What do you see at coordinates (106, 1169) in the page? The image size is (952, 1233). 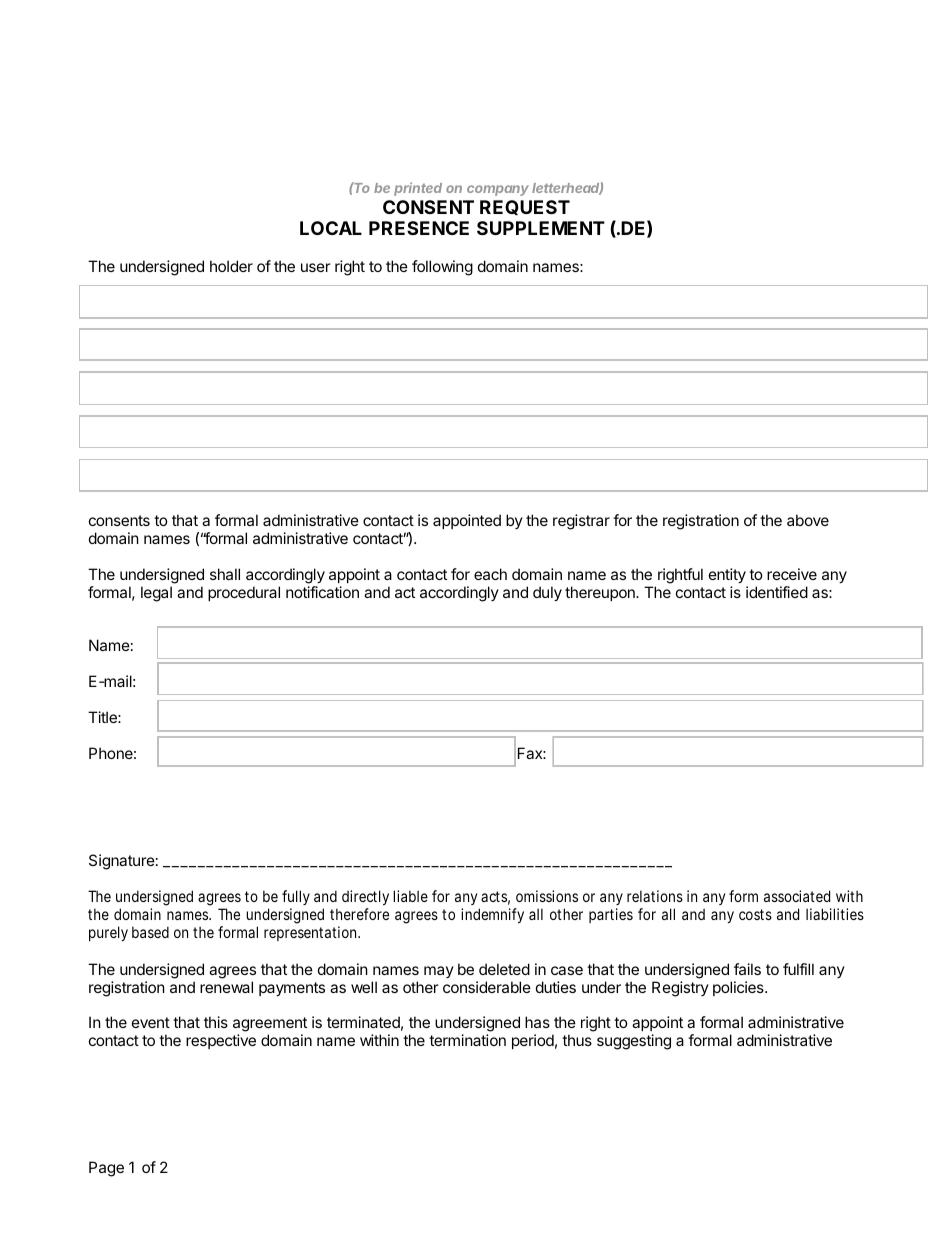 I see `Page` at bounding box center [106, 1169].
